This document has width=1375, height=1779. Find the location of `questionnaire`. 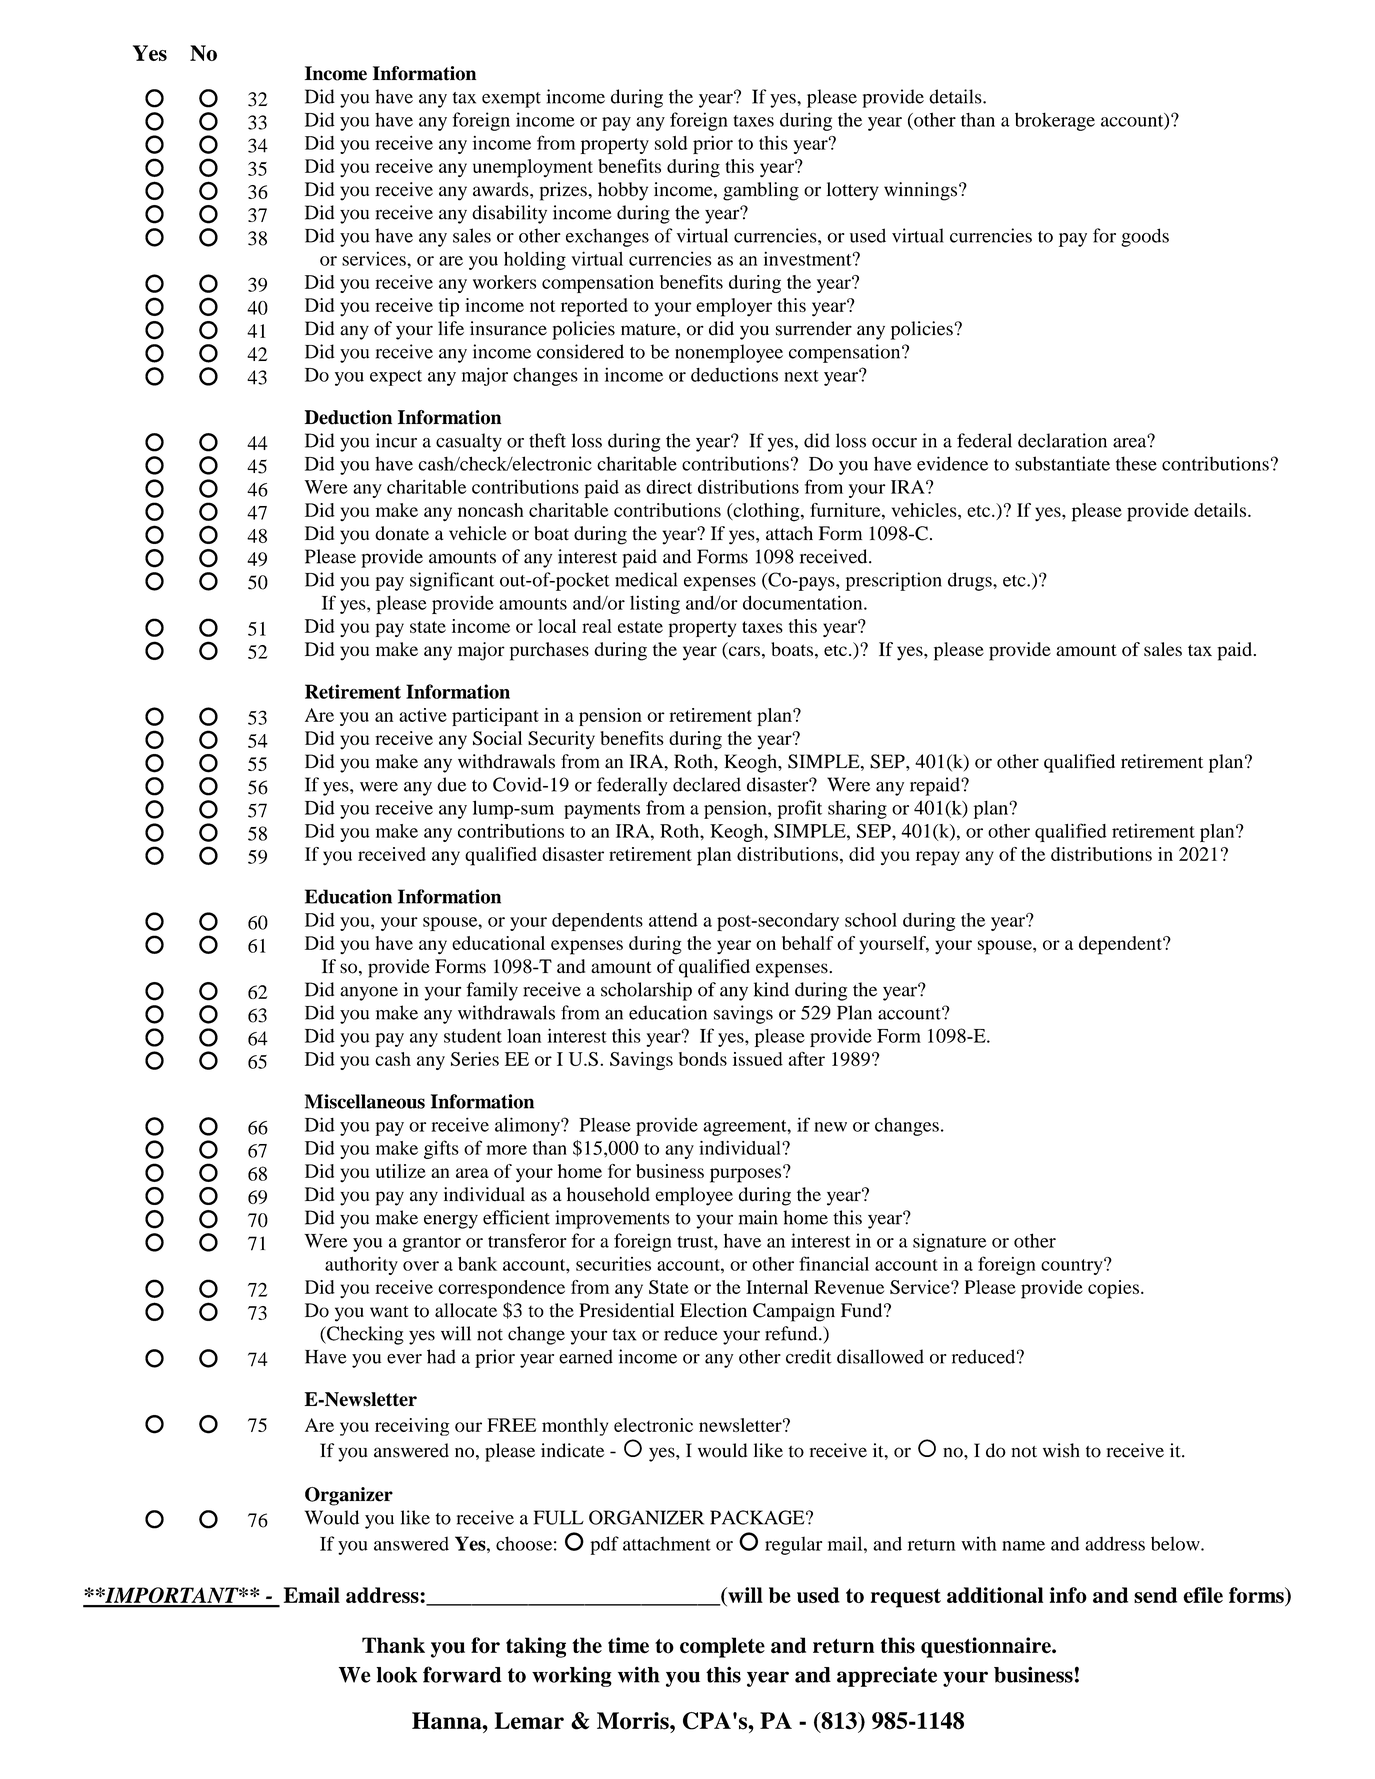

questionnaire is located at coordinates (987, 1647).
